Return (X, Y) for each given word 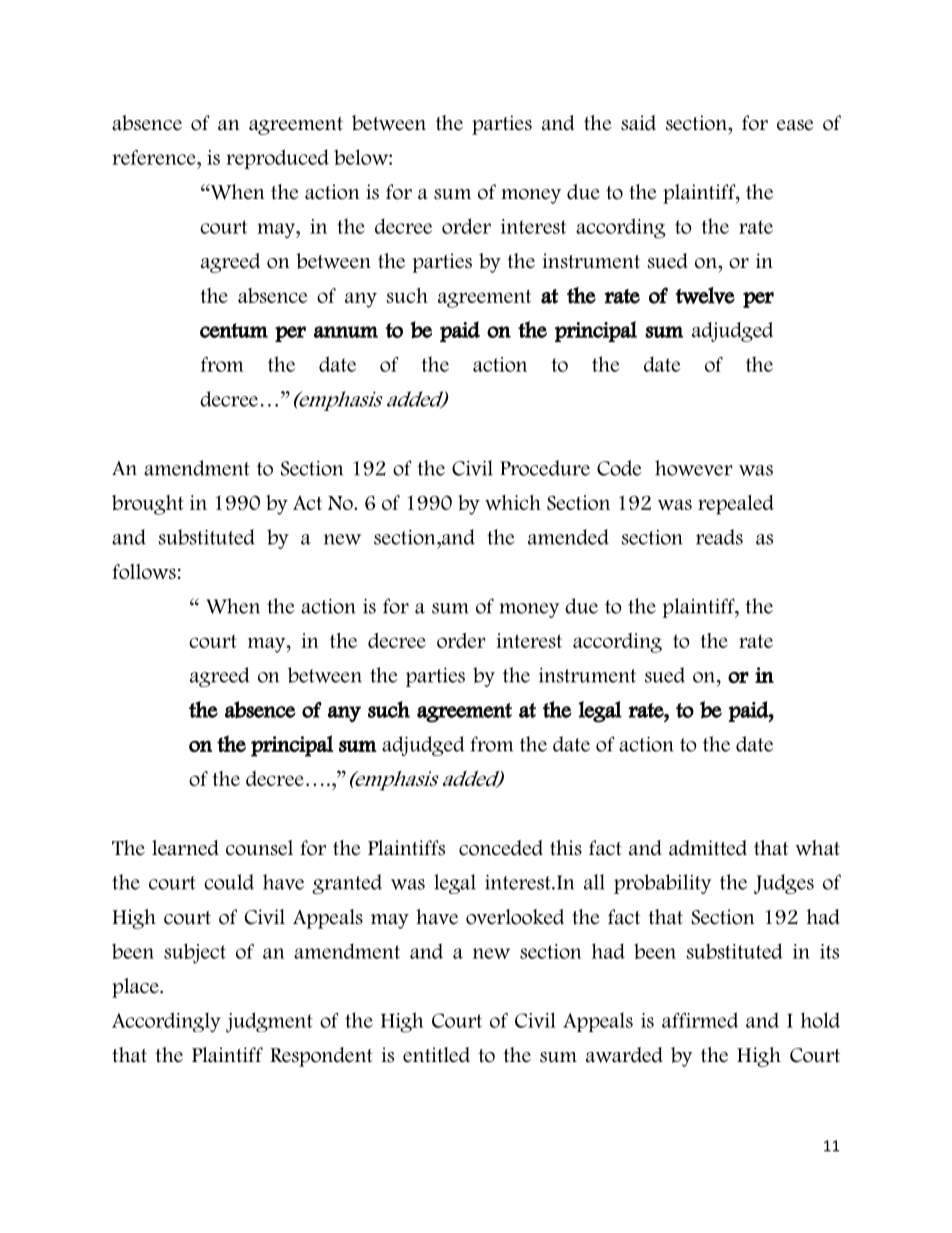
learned (185, 848)
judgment (269, 1022)
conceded (501, 848)
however (693, 468)
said (638, 123)
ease (795, 125)
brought (147, 505)
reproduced (277, 159)
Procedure (545, 468)
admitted (708, 848)
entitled (436, 1055)
